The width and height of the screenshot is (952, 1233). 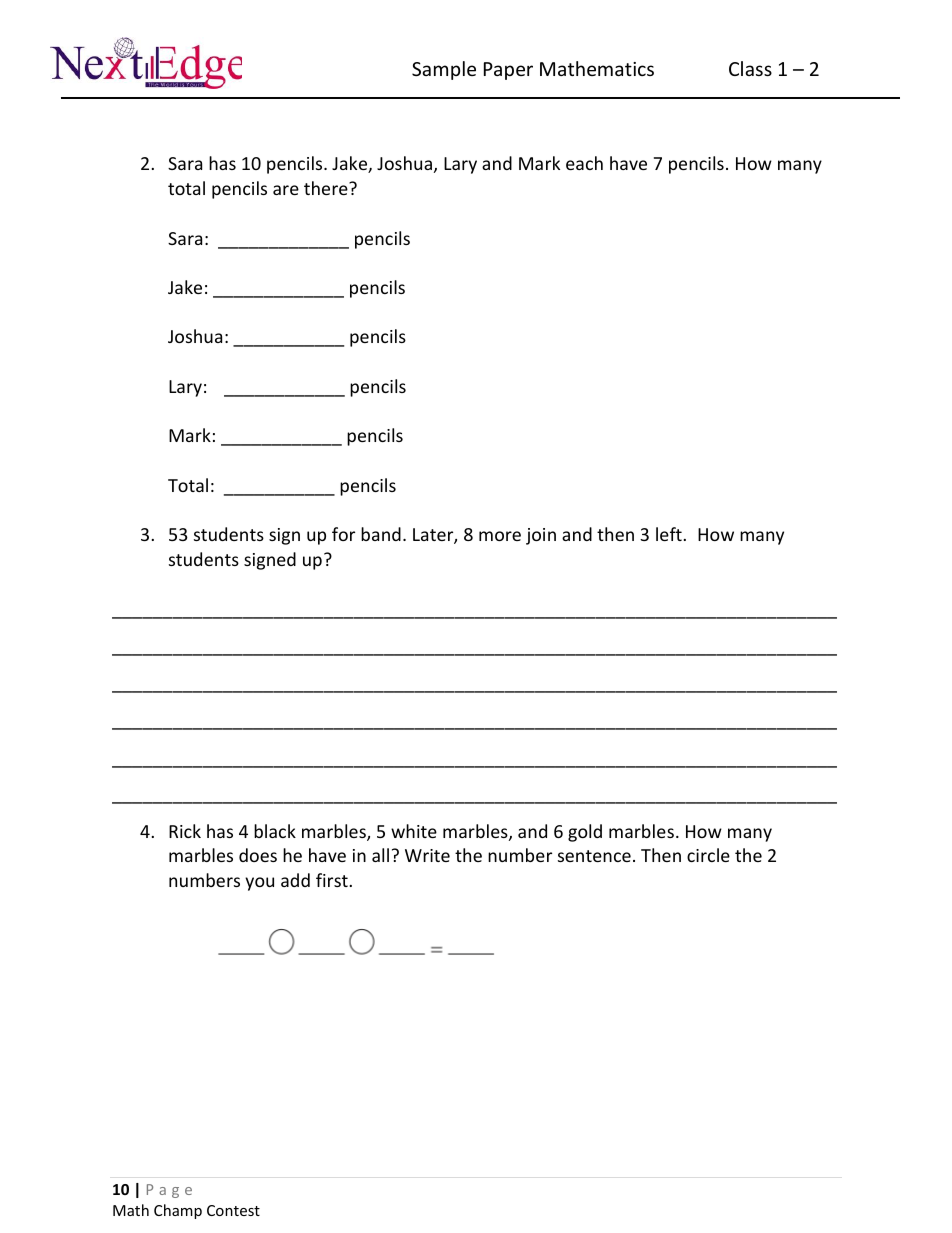 I want to click on Champ, so click(x=178, y=1211).
